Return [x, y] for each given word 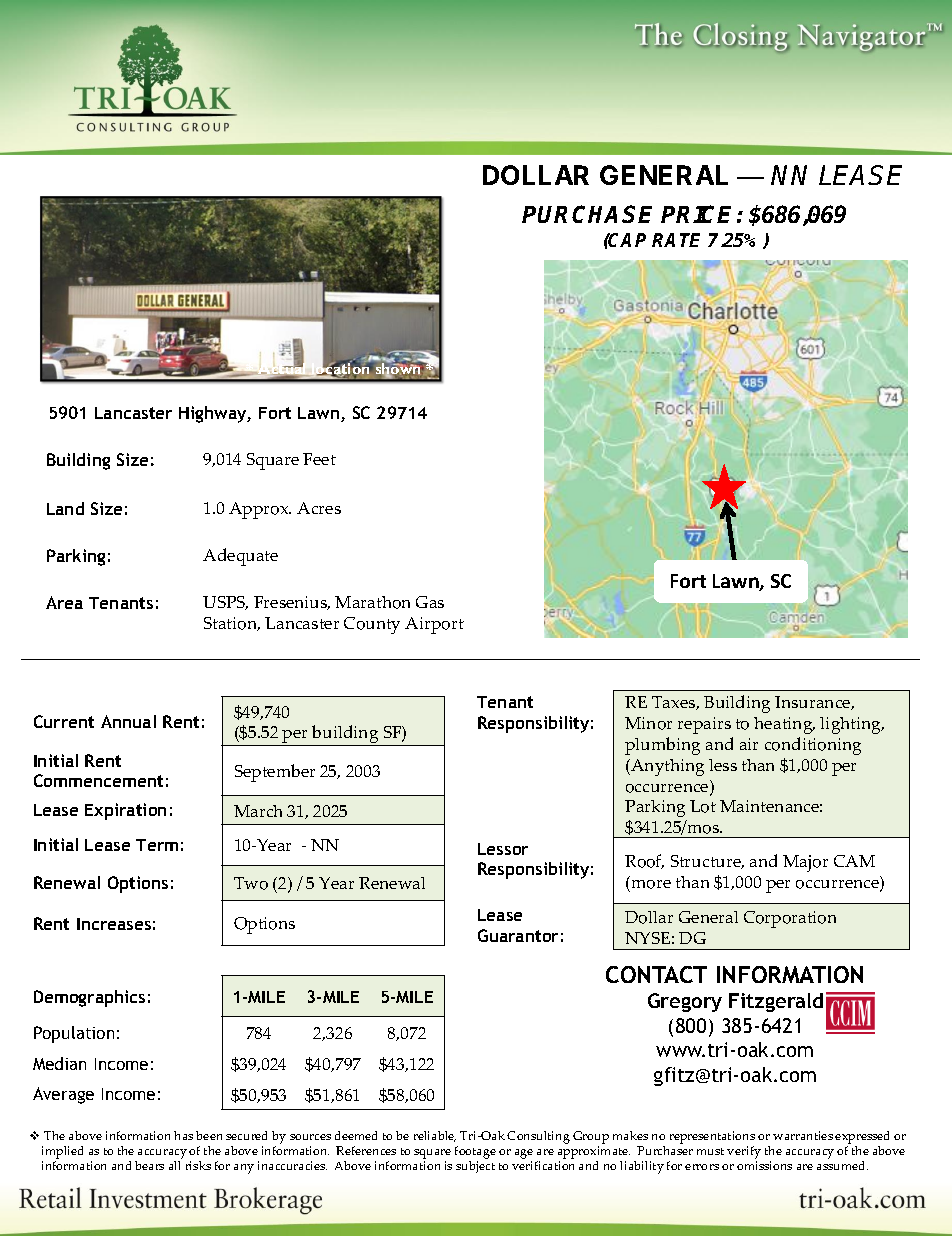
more [651, 884]
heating [784, 725]
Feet [319, 459]
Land [65, 508]
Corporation [790, 919]
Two [251, 883]
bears [149, 1165]
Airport [434, 625]
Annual [128, 721]
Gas [430, 602]
